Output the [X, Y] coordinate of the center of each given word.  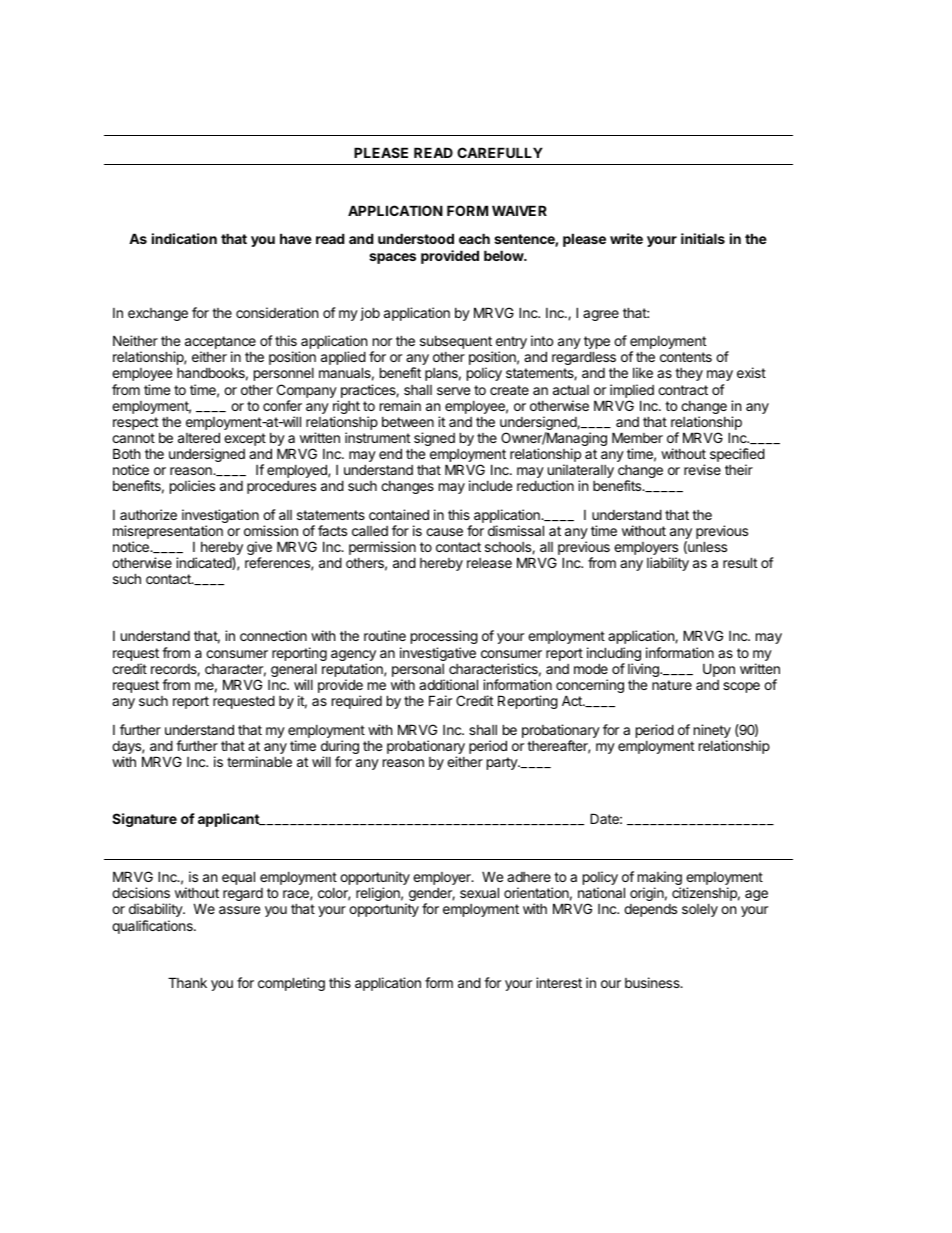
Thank [187, 982]
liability [668, 564]
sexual [479, 892]
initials [703, 238]
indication [184, 238]
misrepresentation [168, 533]
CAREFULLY [500, 152]
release [489, 563]
